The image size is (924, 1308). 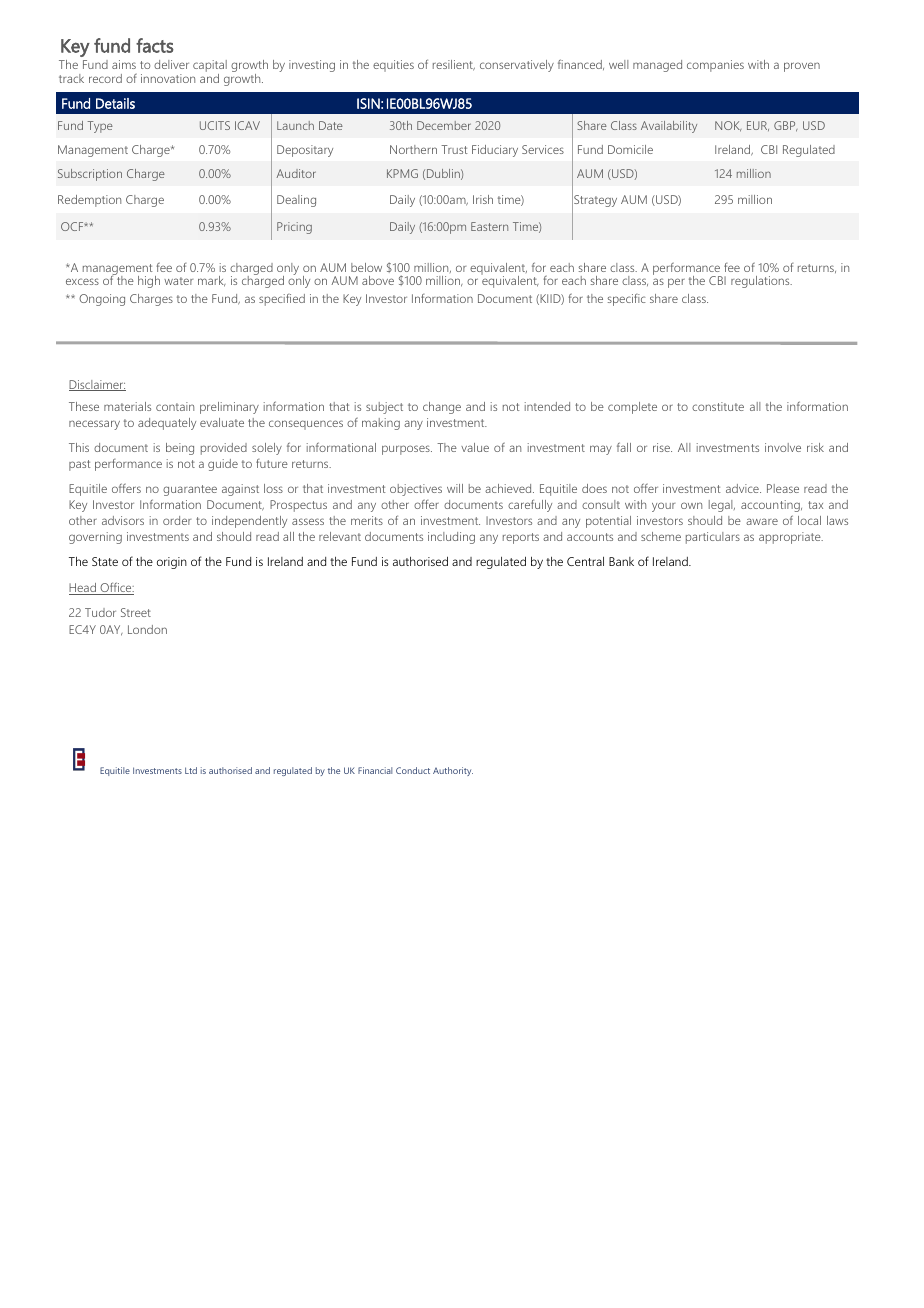 What do you see at coordinates (175, 406) in the screenshot?
I see `contain` at bounding box center [175, 406].
